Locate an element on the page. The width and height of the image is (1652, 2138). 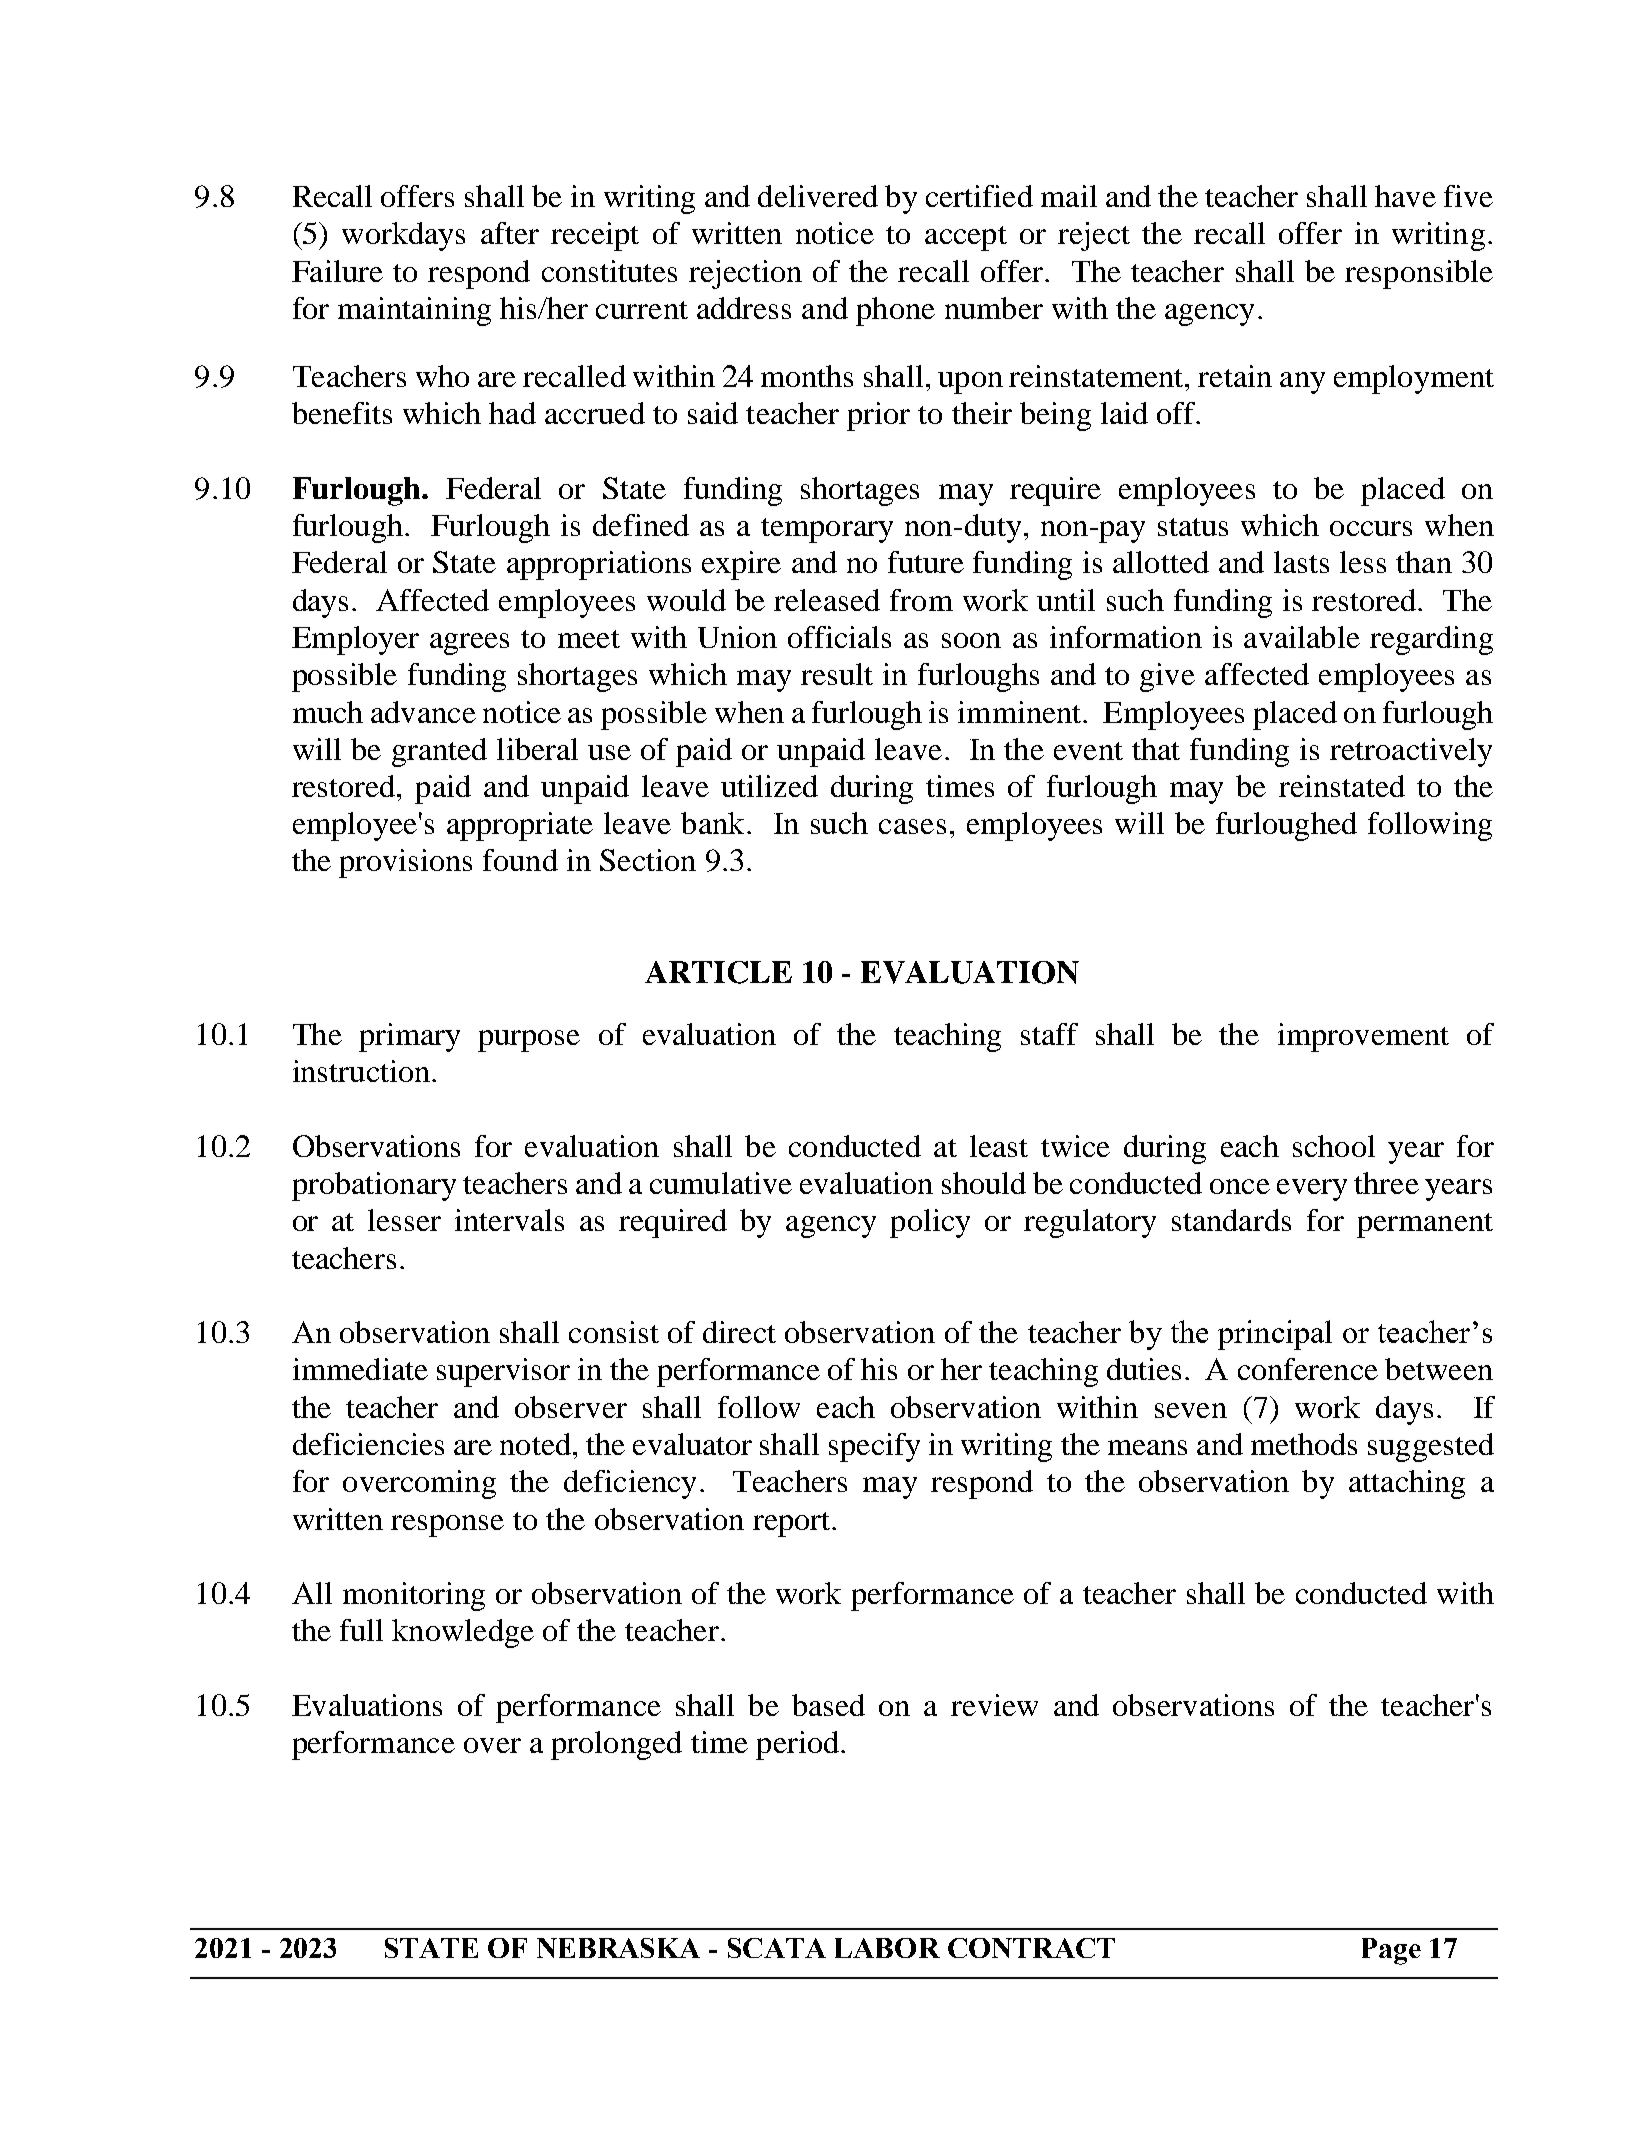
result is located at coordinates (837, 674).
